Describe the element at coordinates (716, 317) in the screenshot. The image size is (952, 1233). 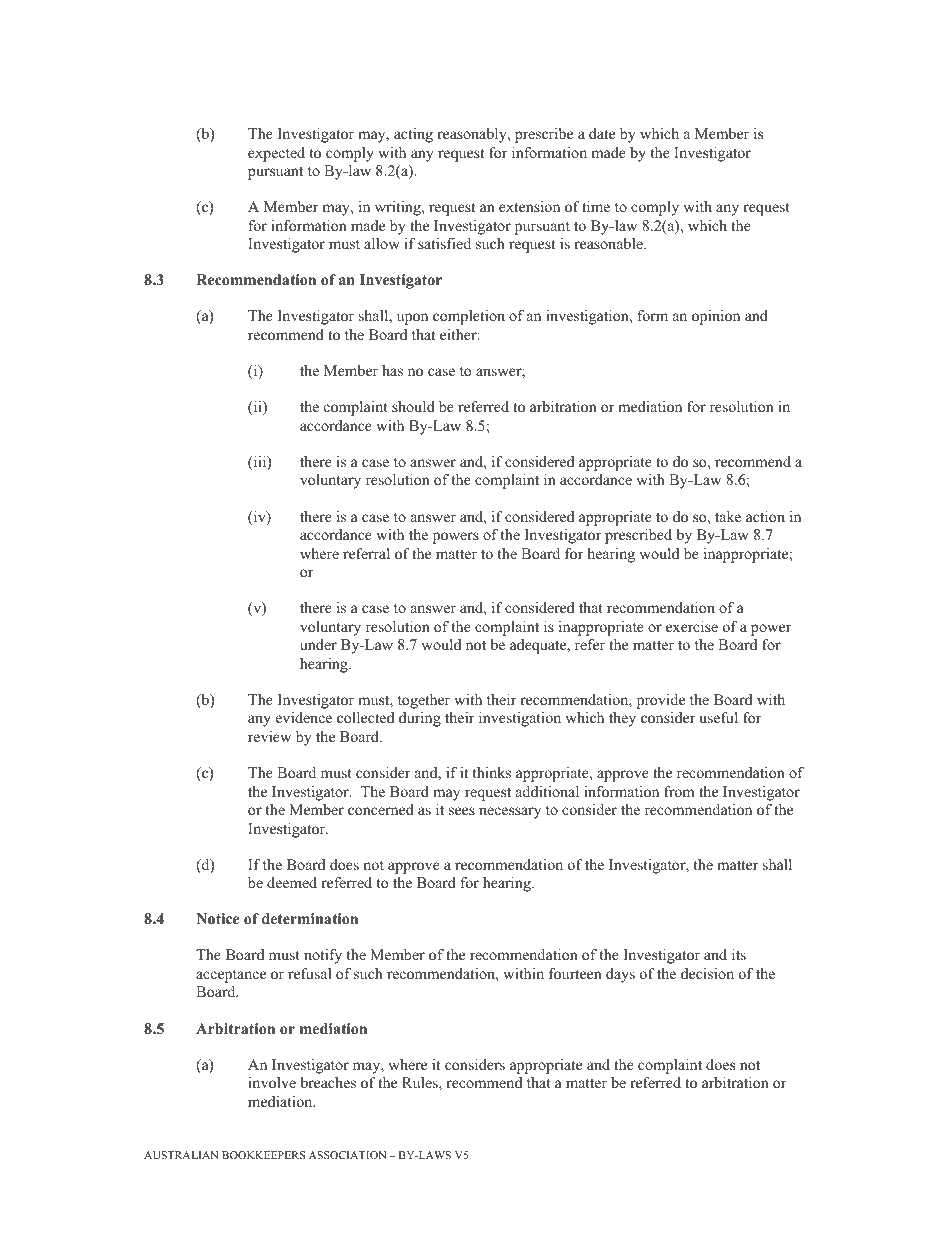
I see `opinion` at that location.
